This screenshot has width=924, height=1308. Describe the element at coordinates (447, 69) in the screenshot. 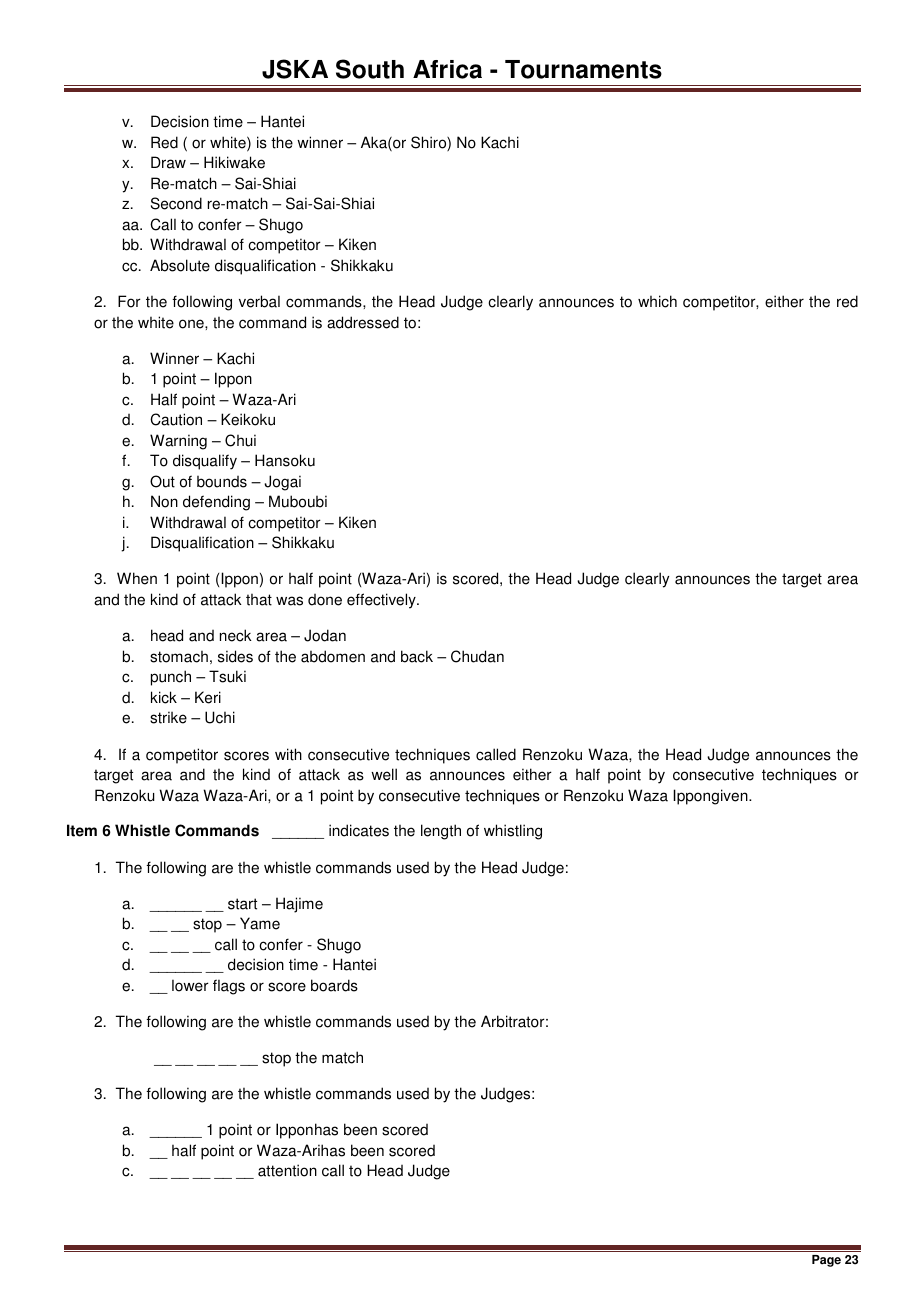

I see `Africa` at that location.
